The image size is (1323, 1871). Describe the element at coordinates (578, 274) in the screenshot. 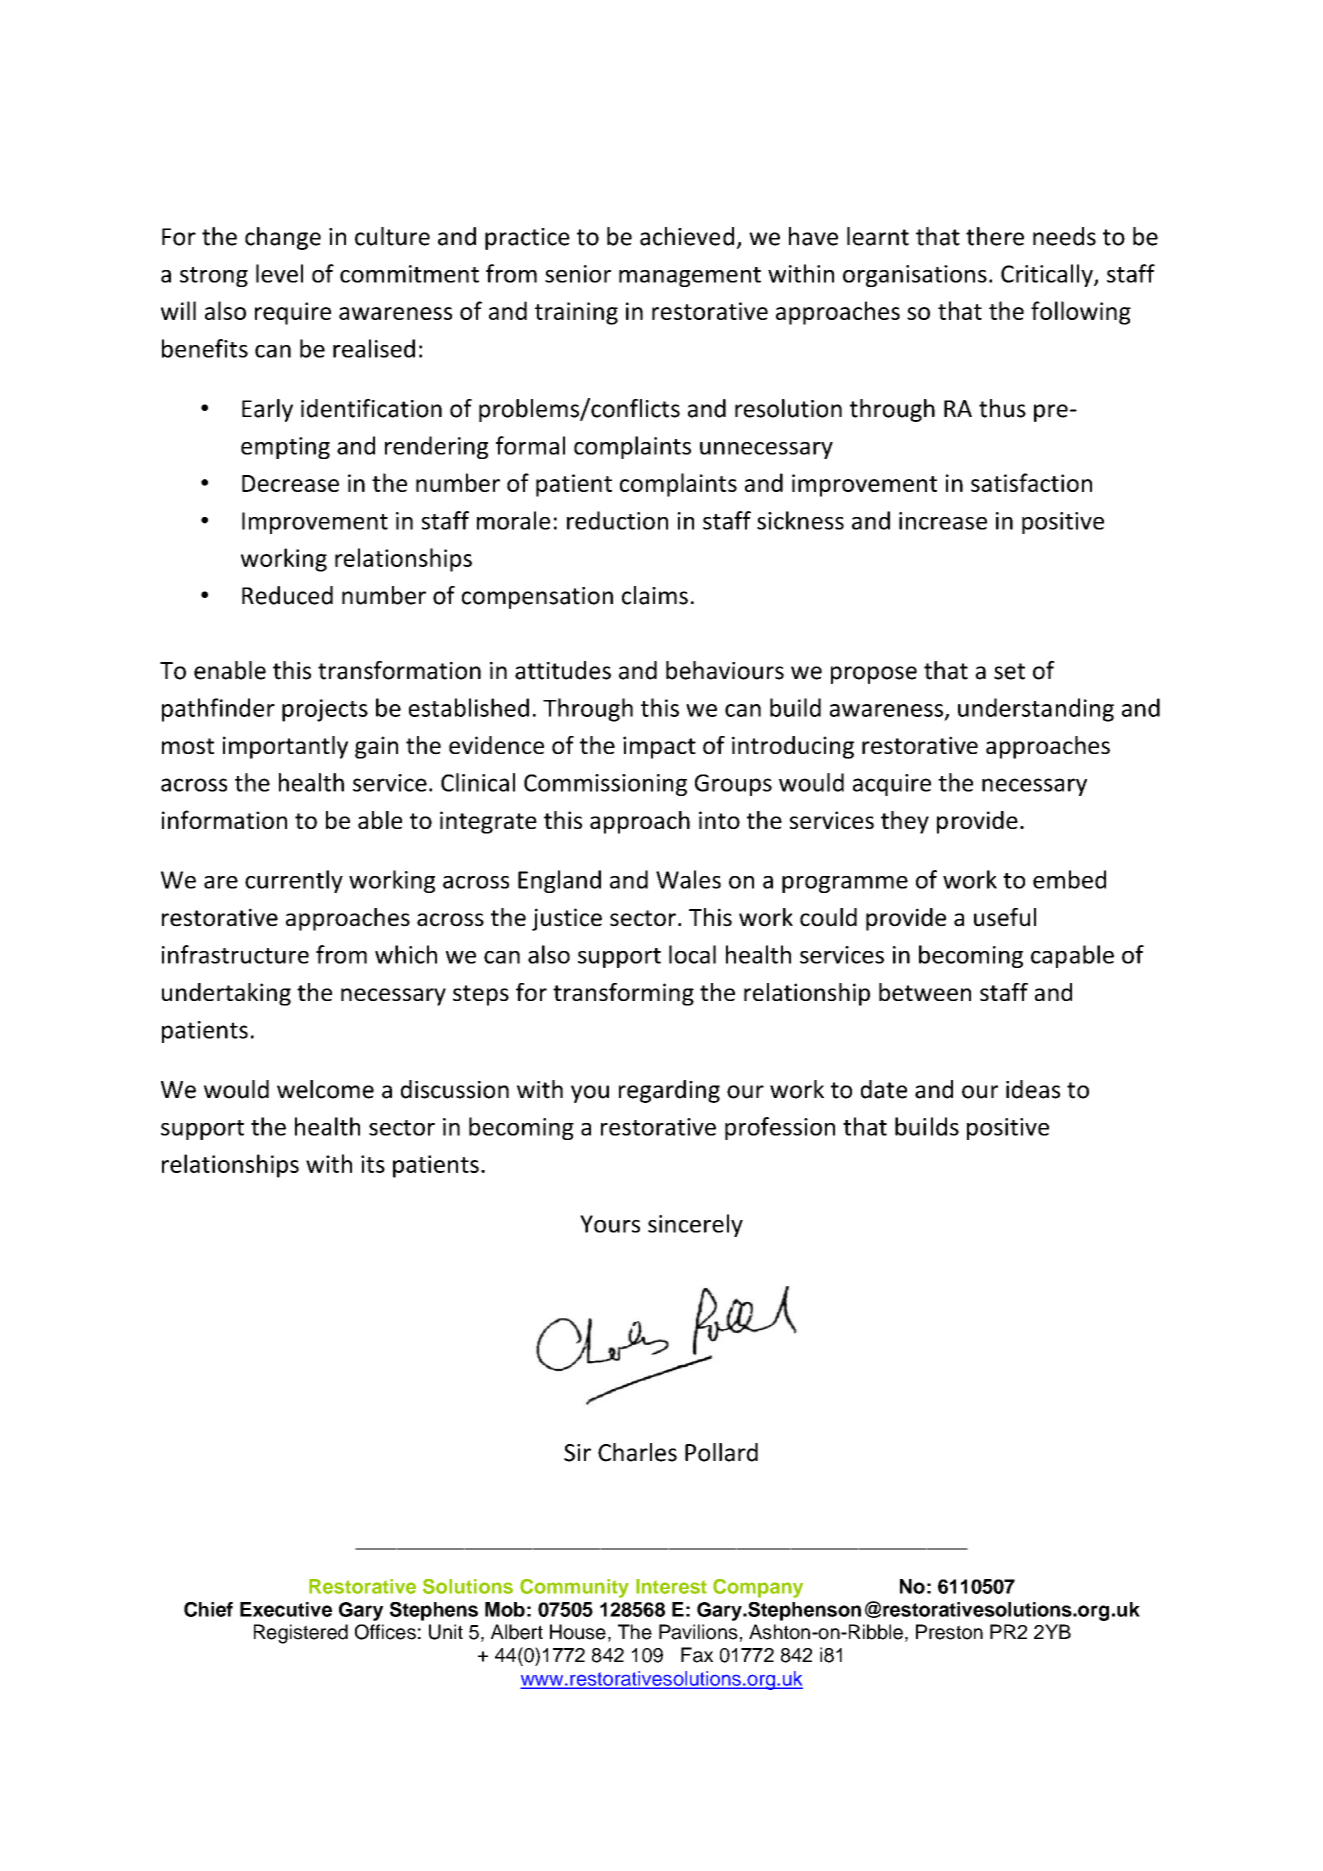

I see `senior` at that location.
